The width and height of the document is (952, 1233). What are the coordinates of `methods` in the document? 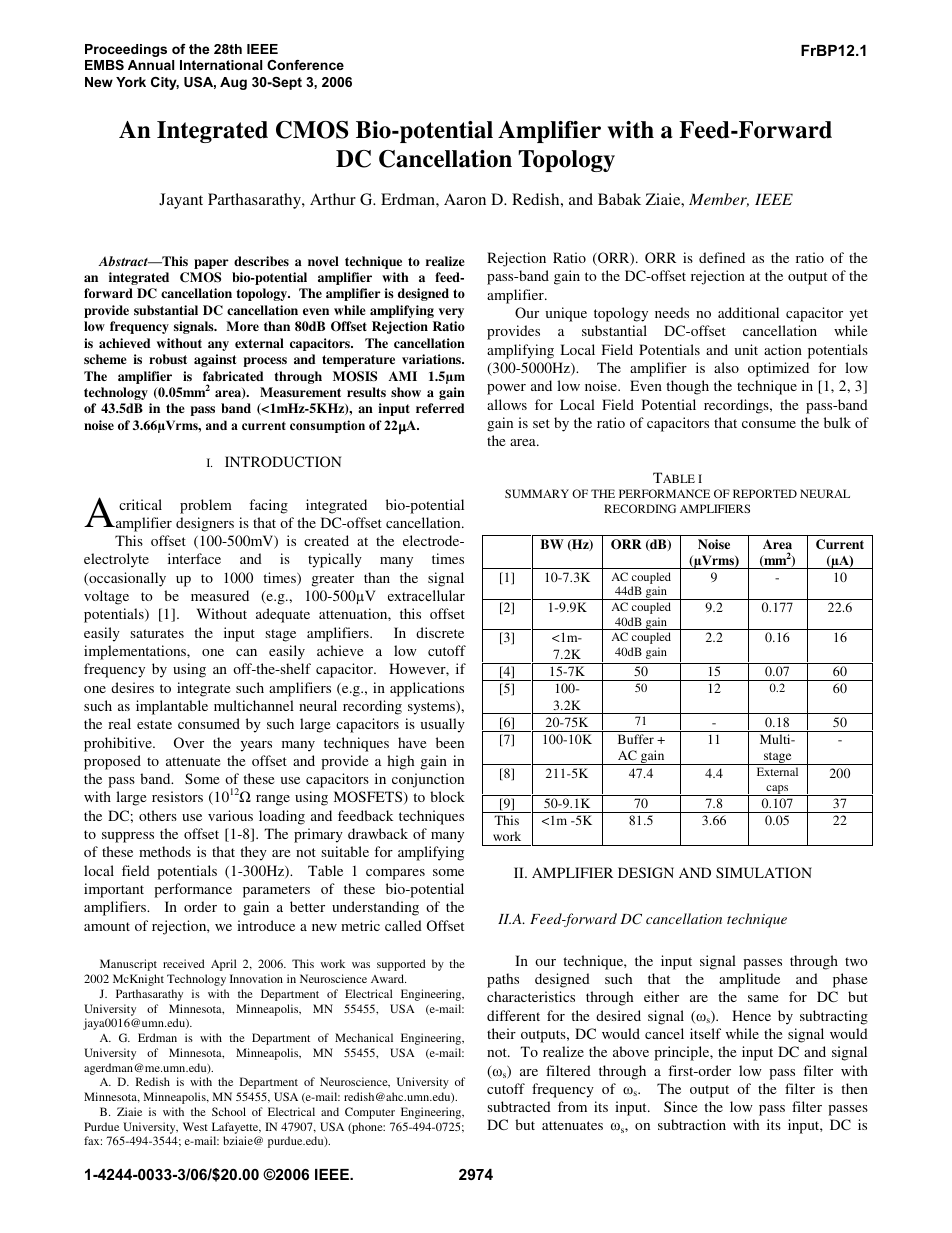 It's located at (165, 851).
